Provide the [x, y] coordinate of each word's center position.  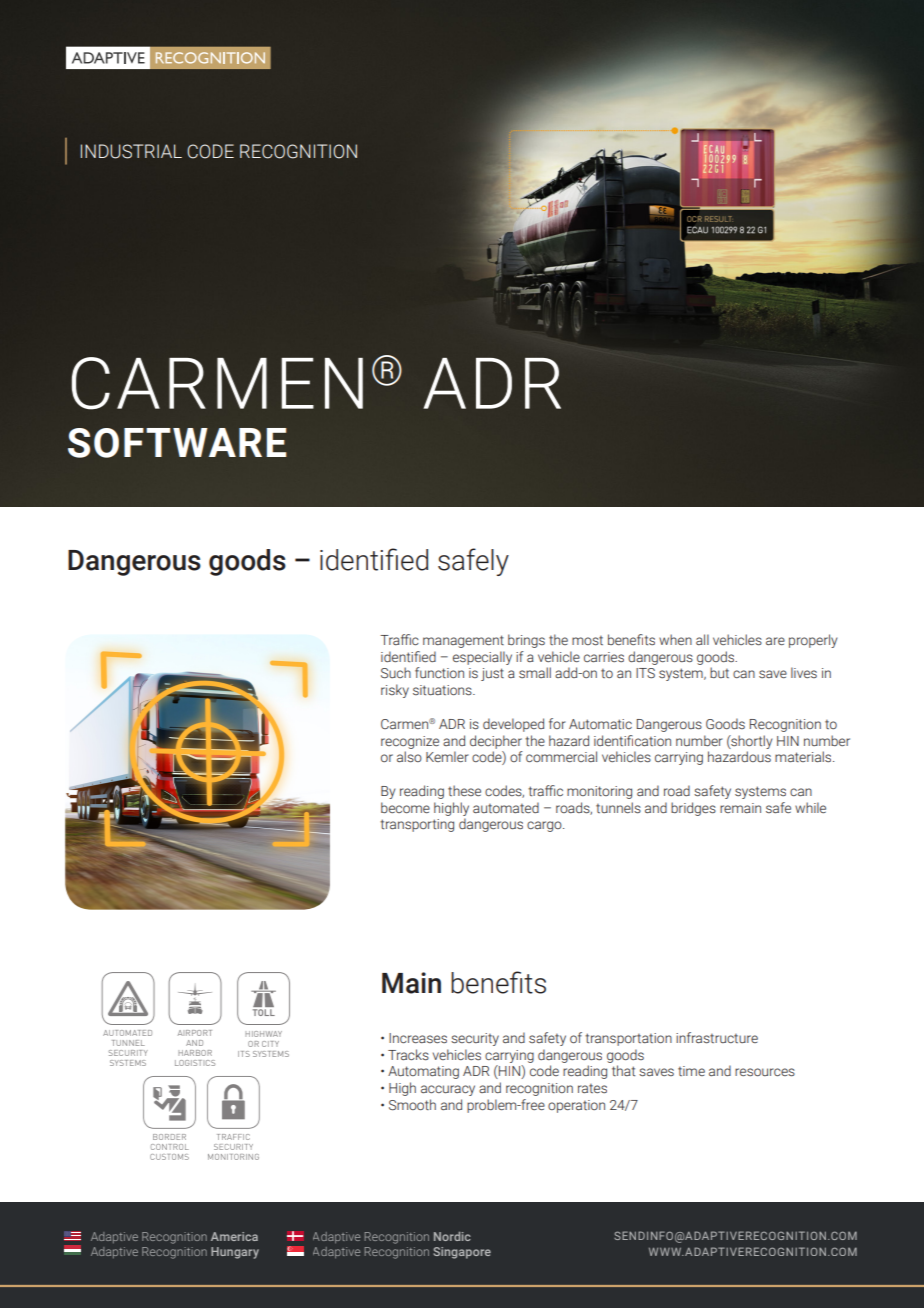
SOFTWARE [177, 443]
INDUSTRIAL [131, 151]
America [234, 1236]
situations [443, 690]
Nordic [452, 1236]
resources [765, 1072]
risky [395, 691]
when [675, 639]
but [719, 672]
